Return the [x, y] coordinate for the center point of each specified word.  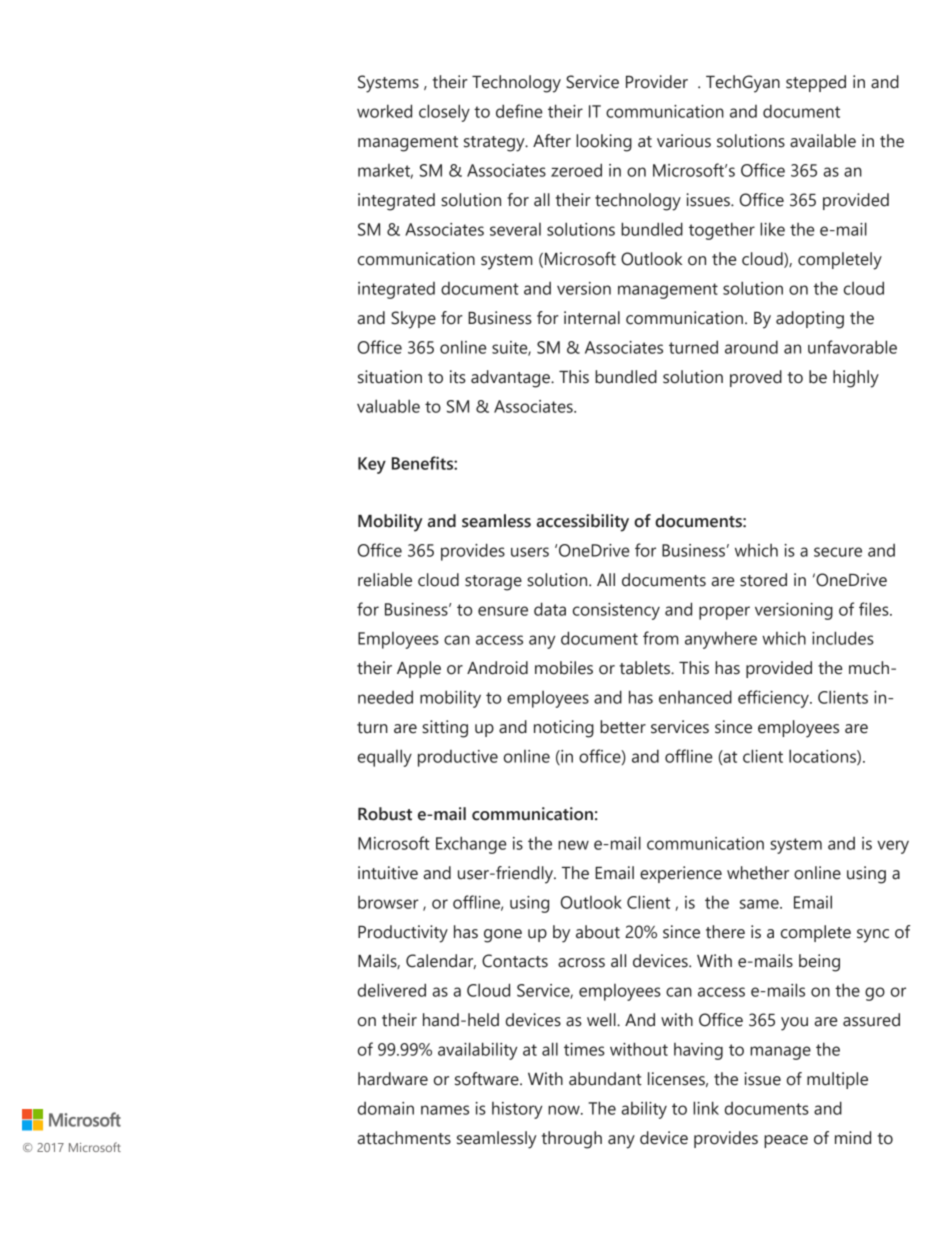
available [823, 141]
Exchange [471, 845]
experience [681, 874]
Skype [413, 320]
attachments [404, 1138]
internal [592, 318]
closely [444, 113]
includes [843, 638]
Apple [419, 669]
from [661, 638]
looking [604, 143]
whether [758, 873]
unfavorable [852, 347]
